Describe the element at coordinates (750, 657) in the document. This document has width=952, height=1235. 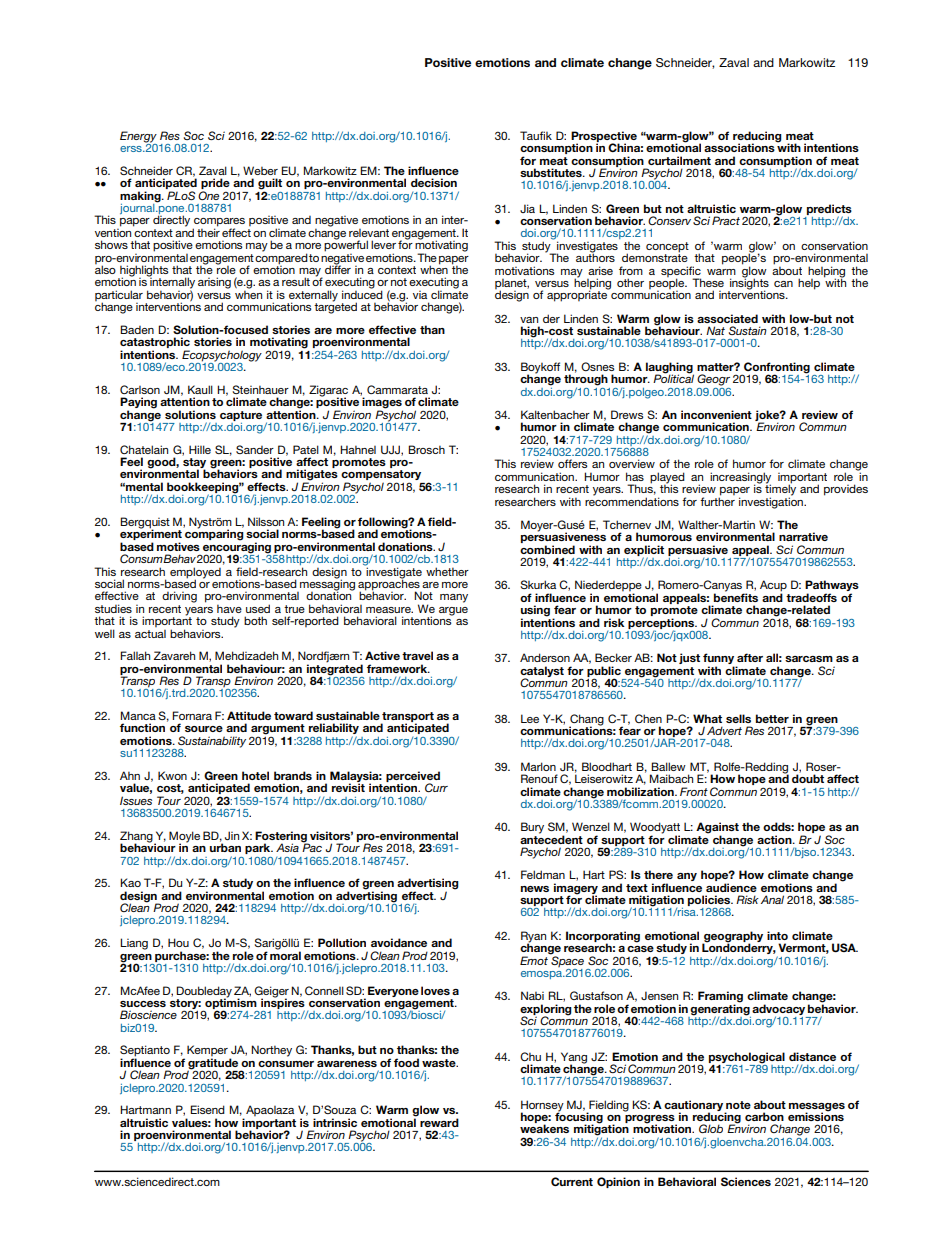
I see `after` at that location.
